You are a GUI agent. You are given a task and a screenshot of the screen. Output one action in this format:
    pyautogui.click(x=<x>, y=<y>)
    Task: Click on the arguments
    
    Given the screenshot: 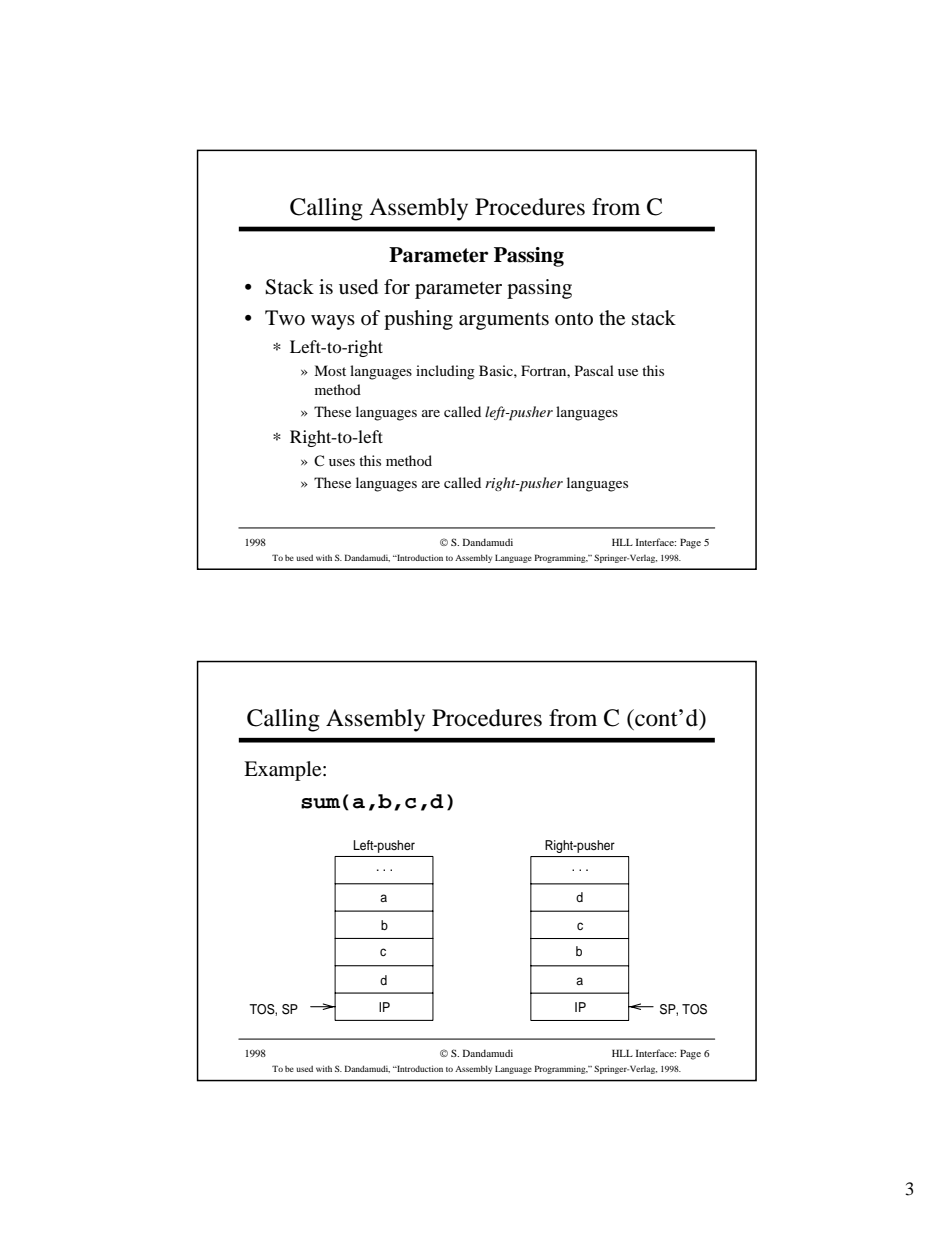 What is the action you would take?
    pyautogui.click(x=504, y=321)
